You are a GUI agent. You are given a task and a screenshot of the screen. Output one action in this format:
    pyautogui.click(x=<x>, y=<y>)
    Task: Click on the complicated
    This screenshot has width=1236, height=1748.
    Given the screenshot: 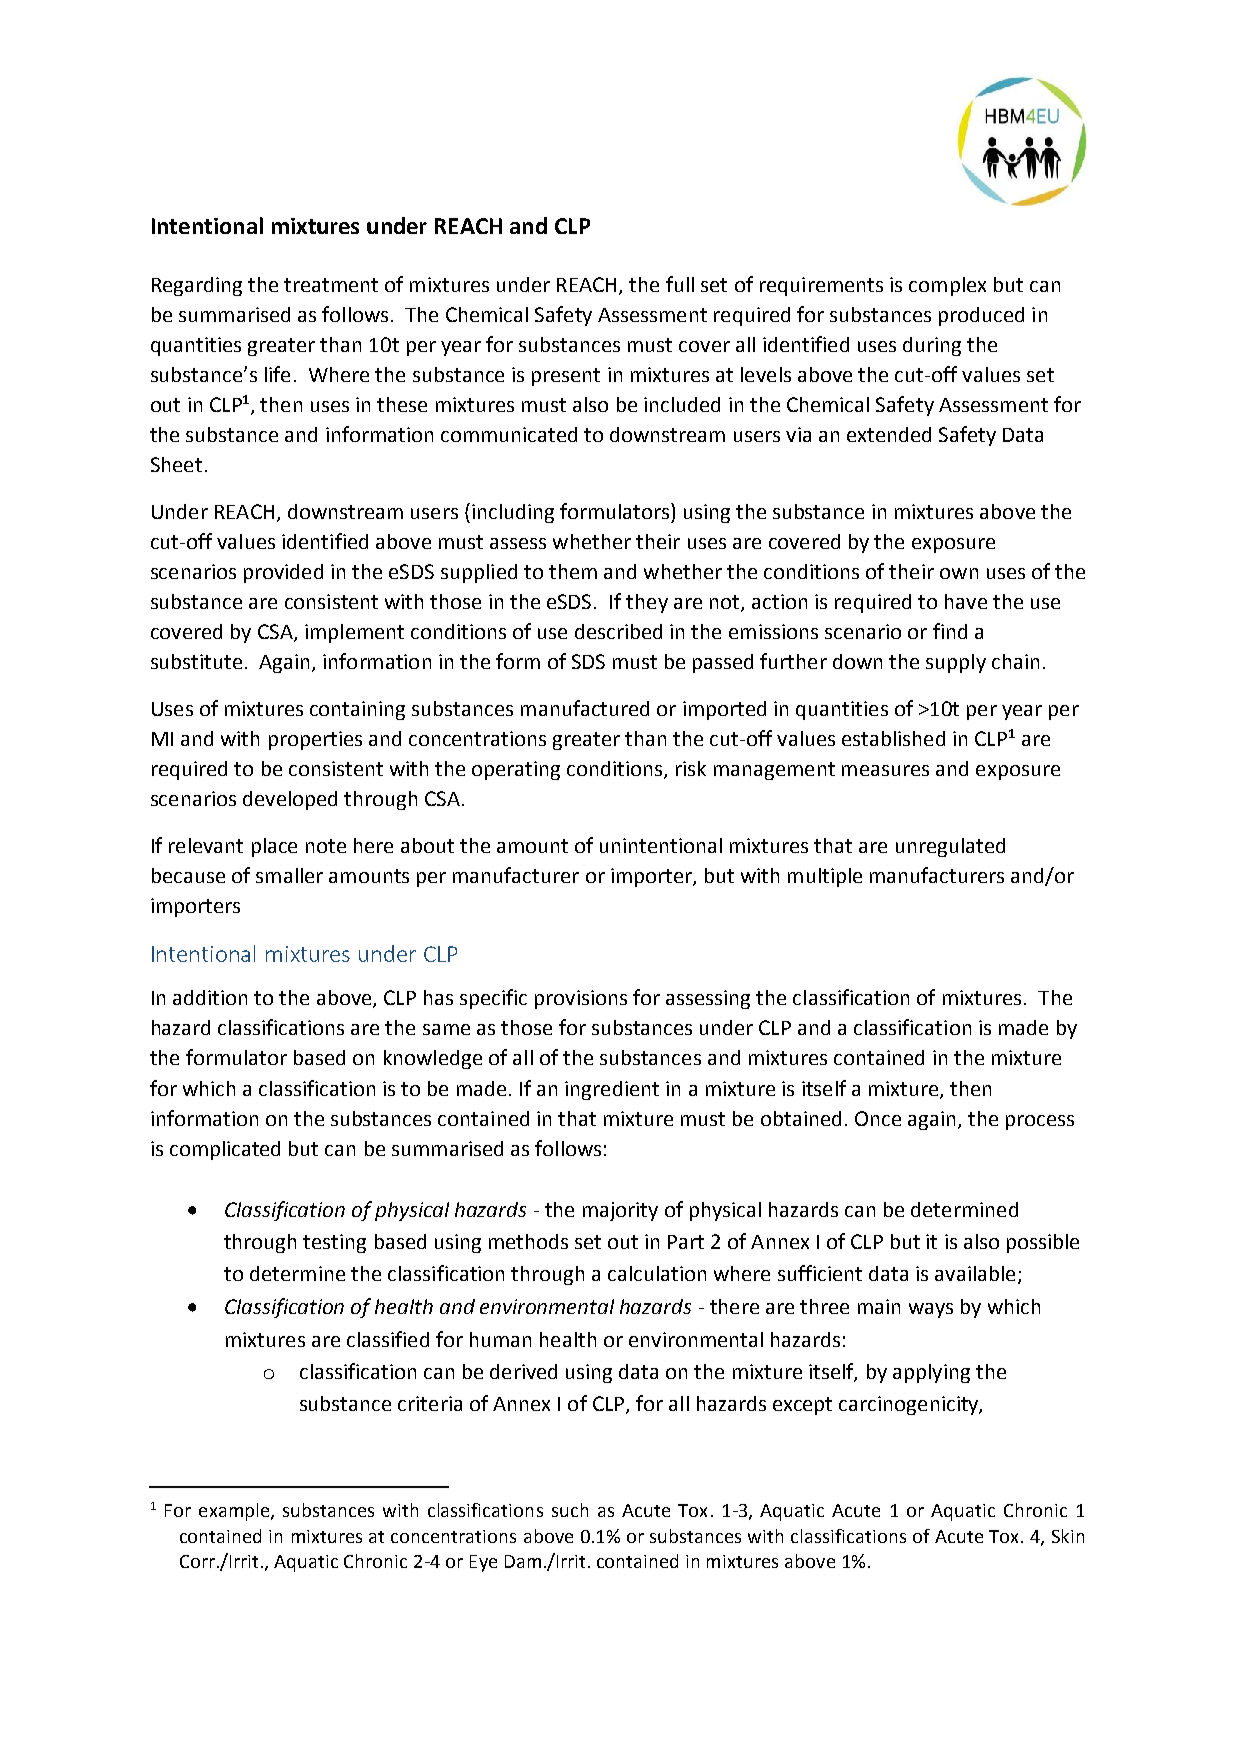 What is the action you would take?
    pyautogui.click(x=225, y=1150)
